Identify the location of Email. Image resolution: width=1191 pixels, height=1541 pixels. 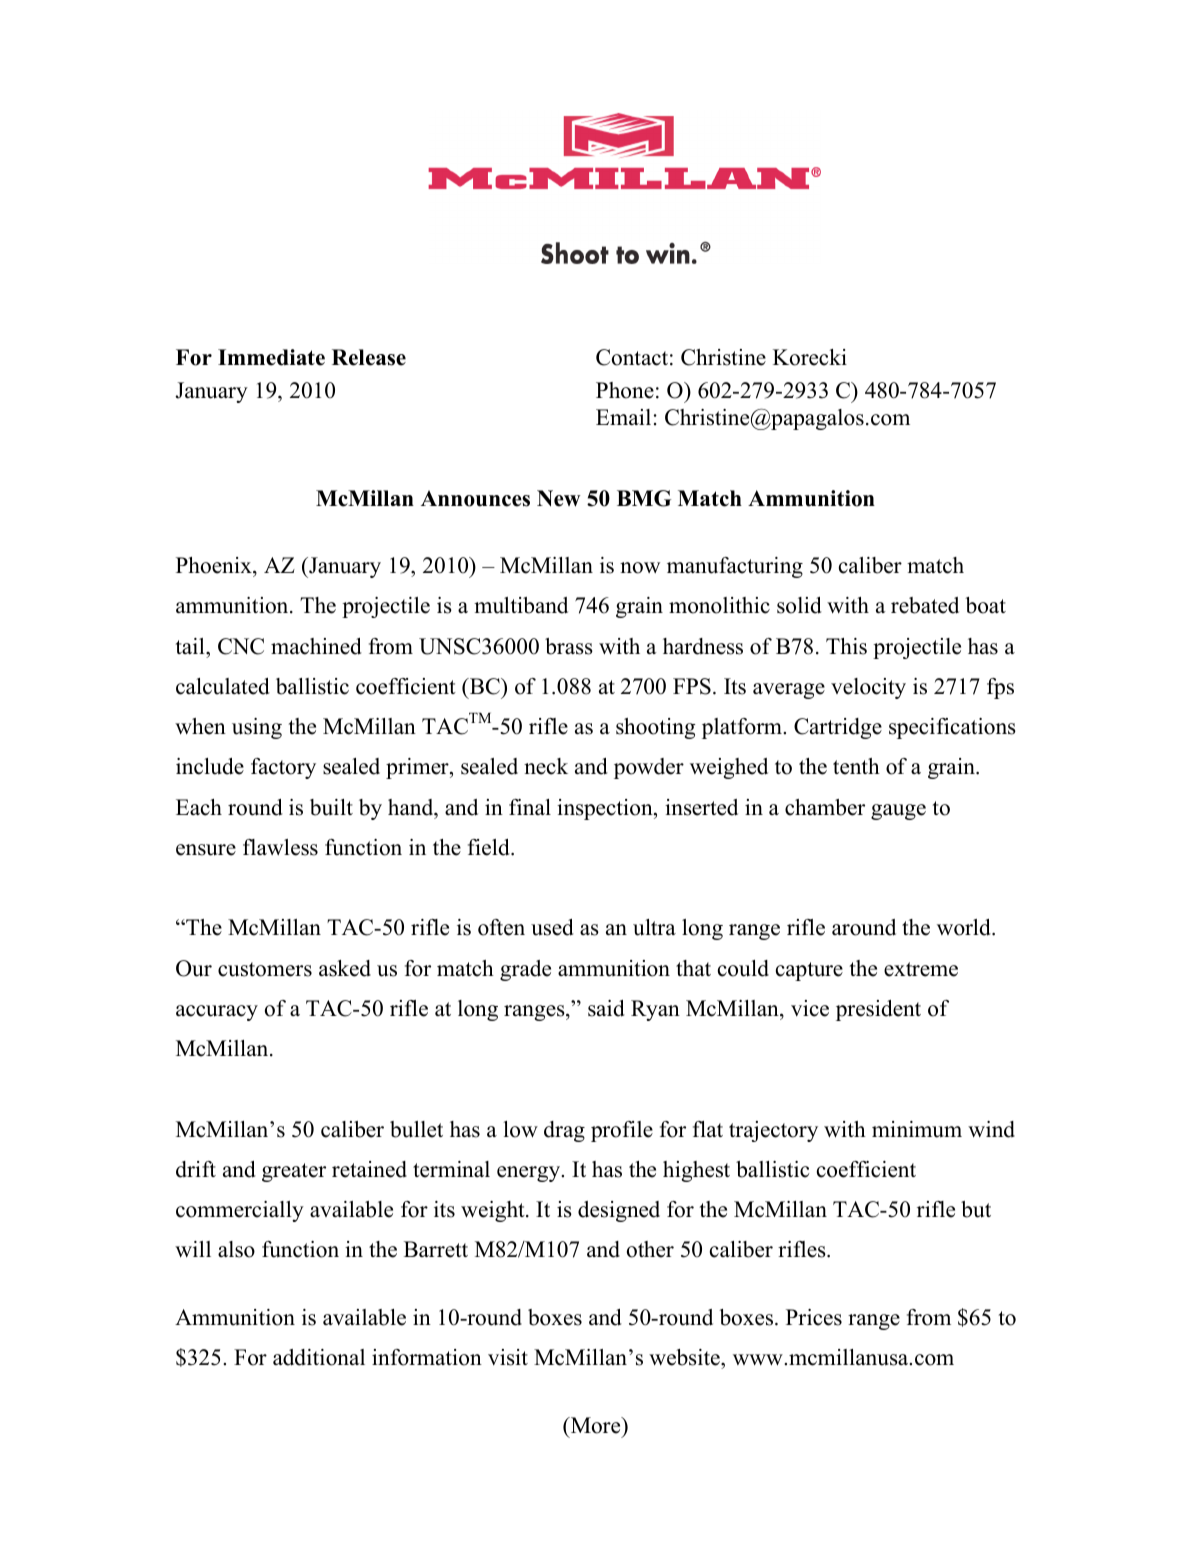
(623, 417).
